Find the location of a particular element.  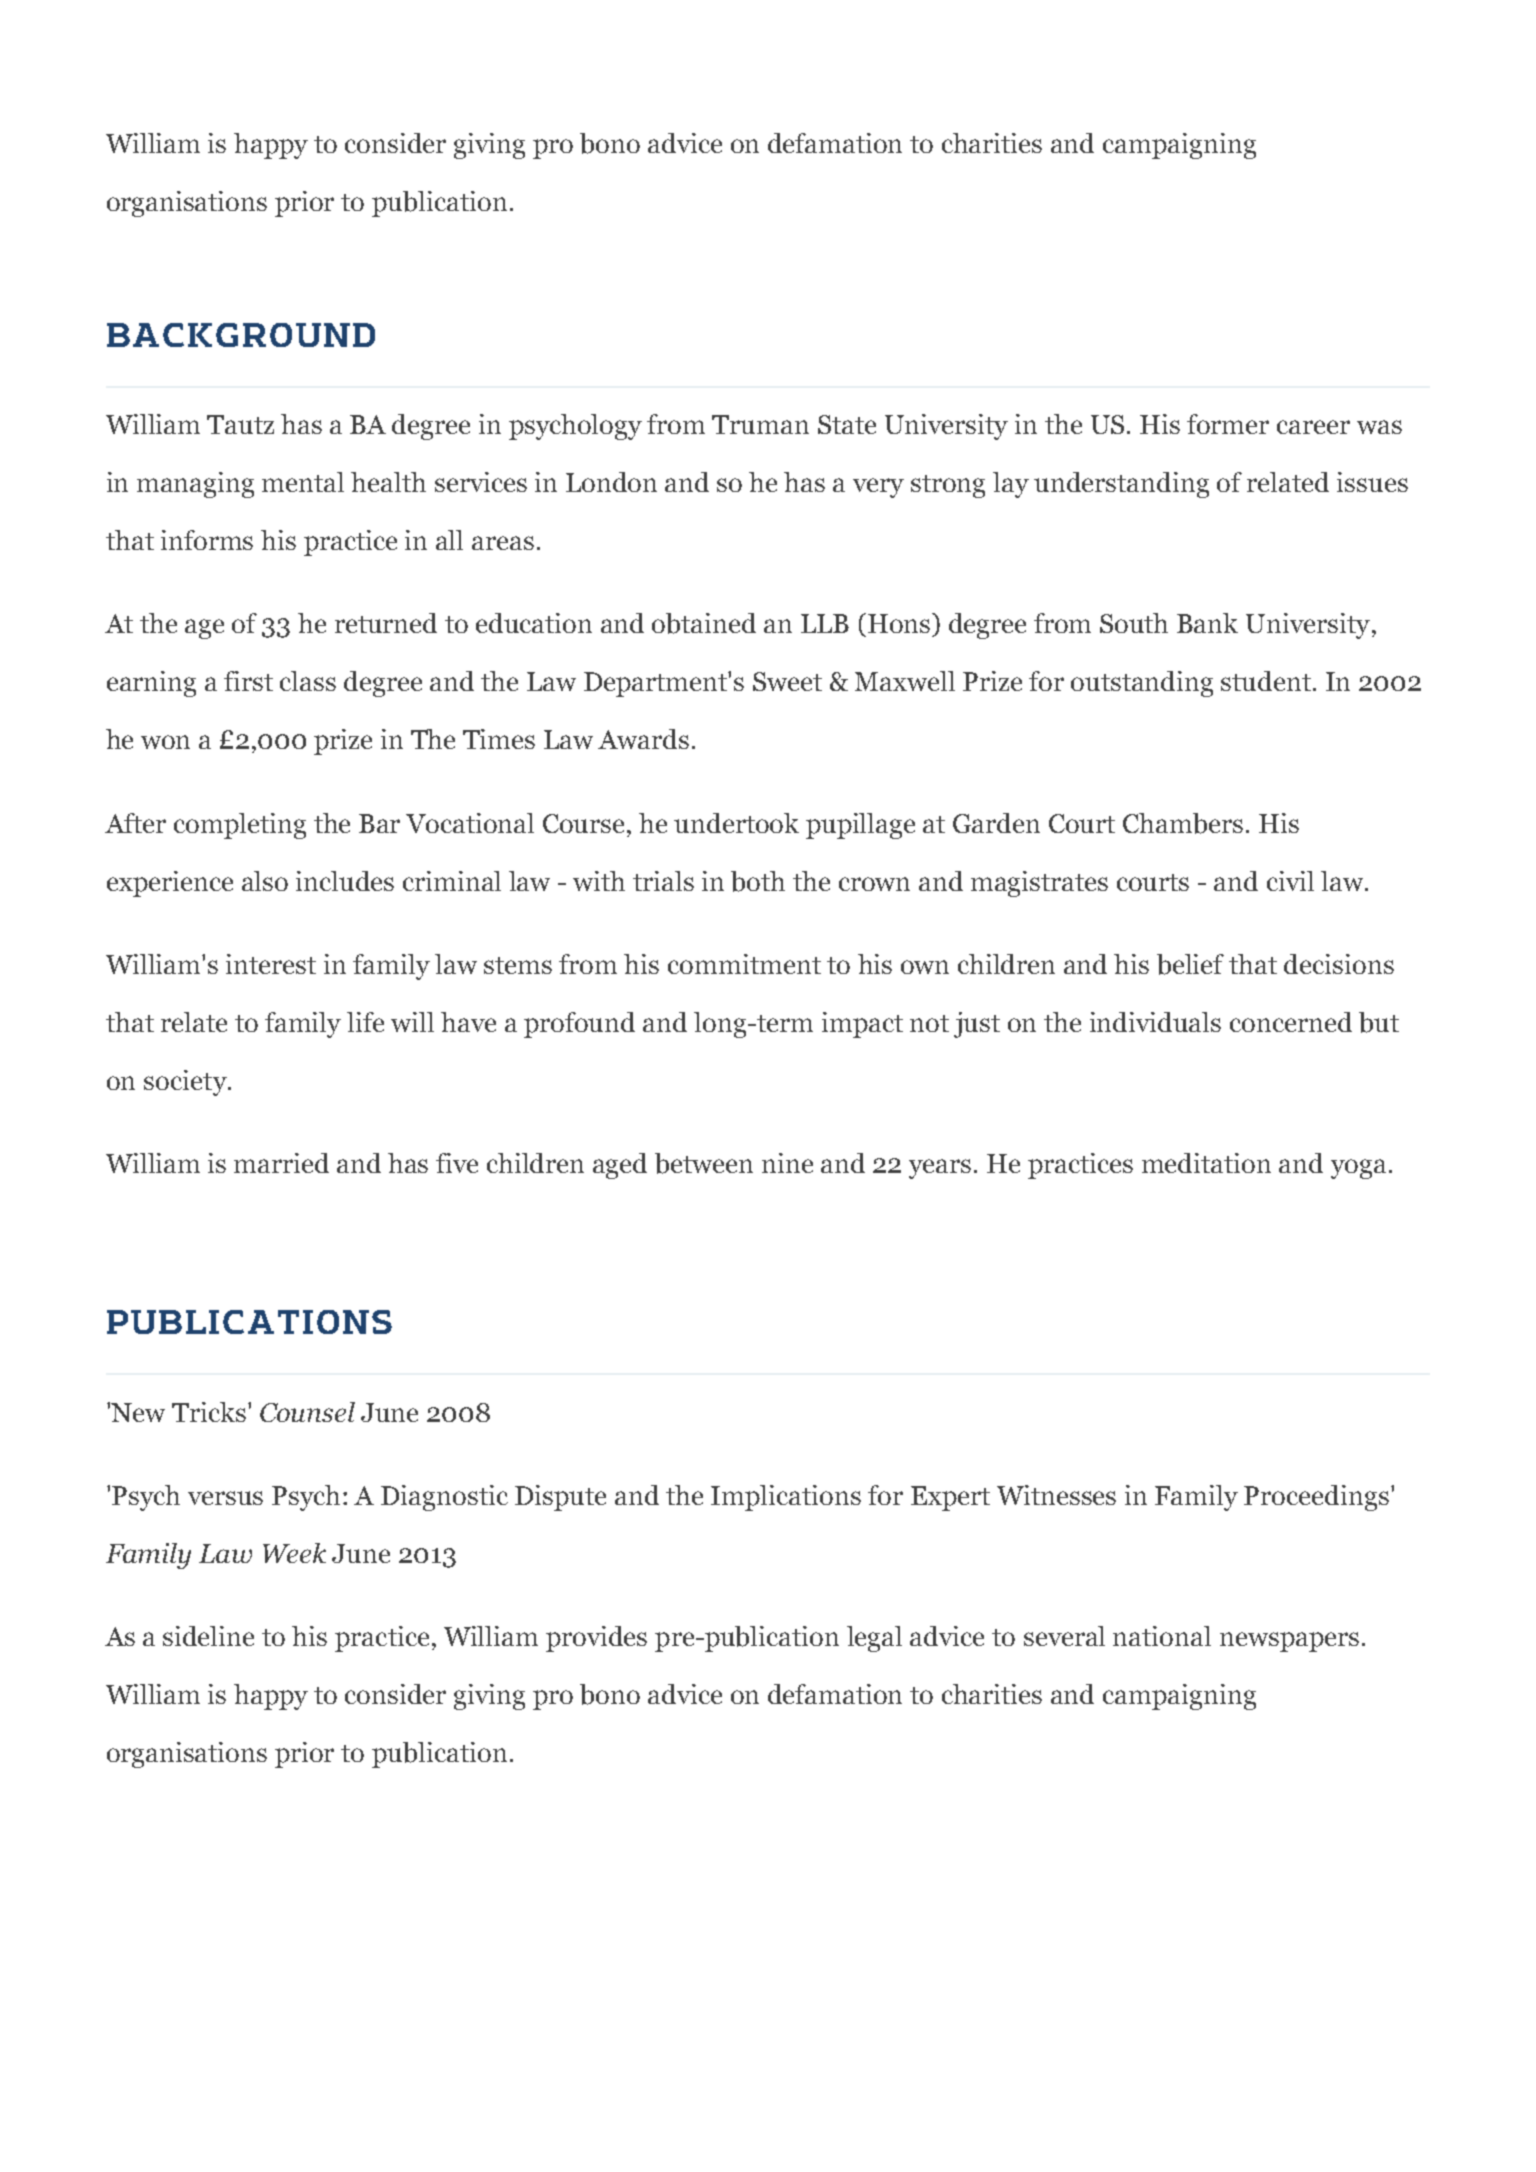

belief is located at coordinates (1190, 964).
